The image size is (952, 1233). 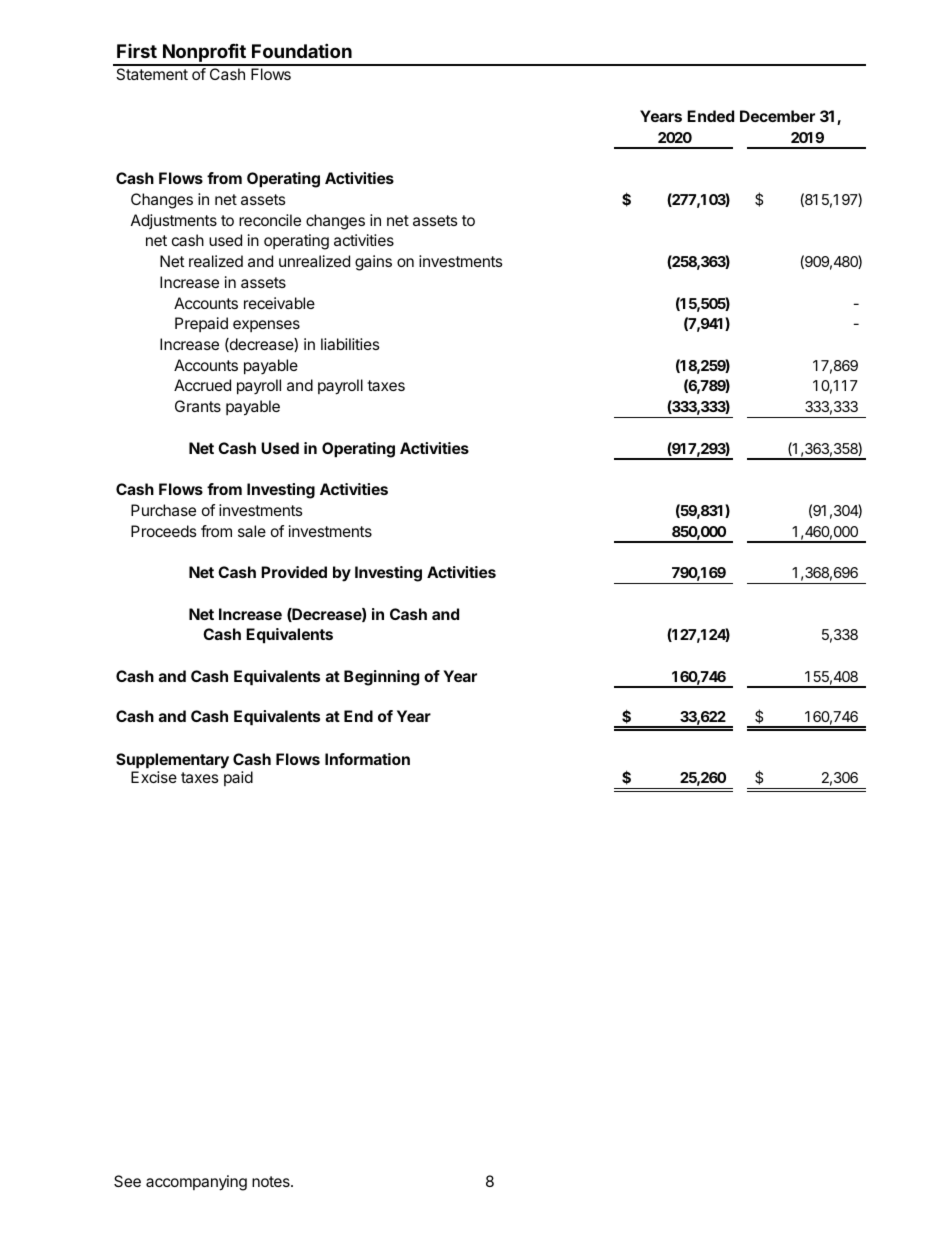 I want to click on Foundation, so click(x=302, y=50).
